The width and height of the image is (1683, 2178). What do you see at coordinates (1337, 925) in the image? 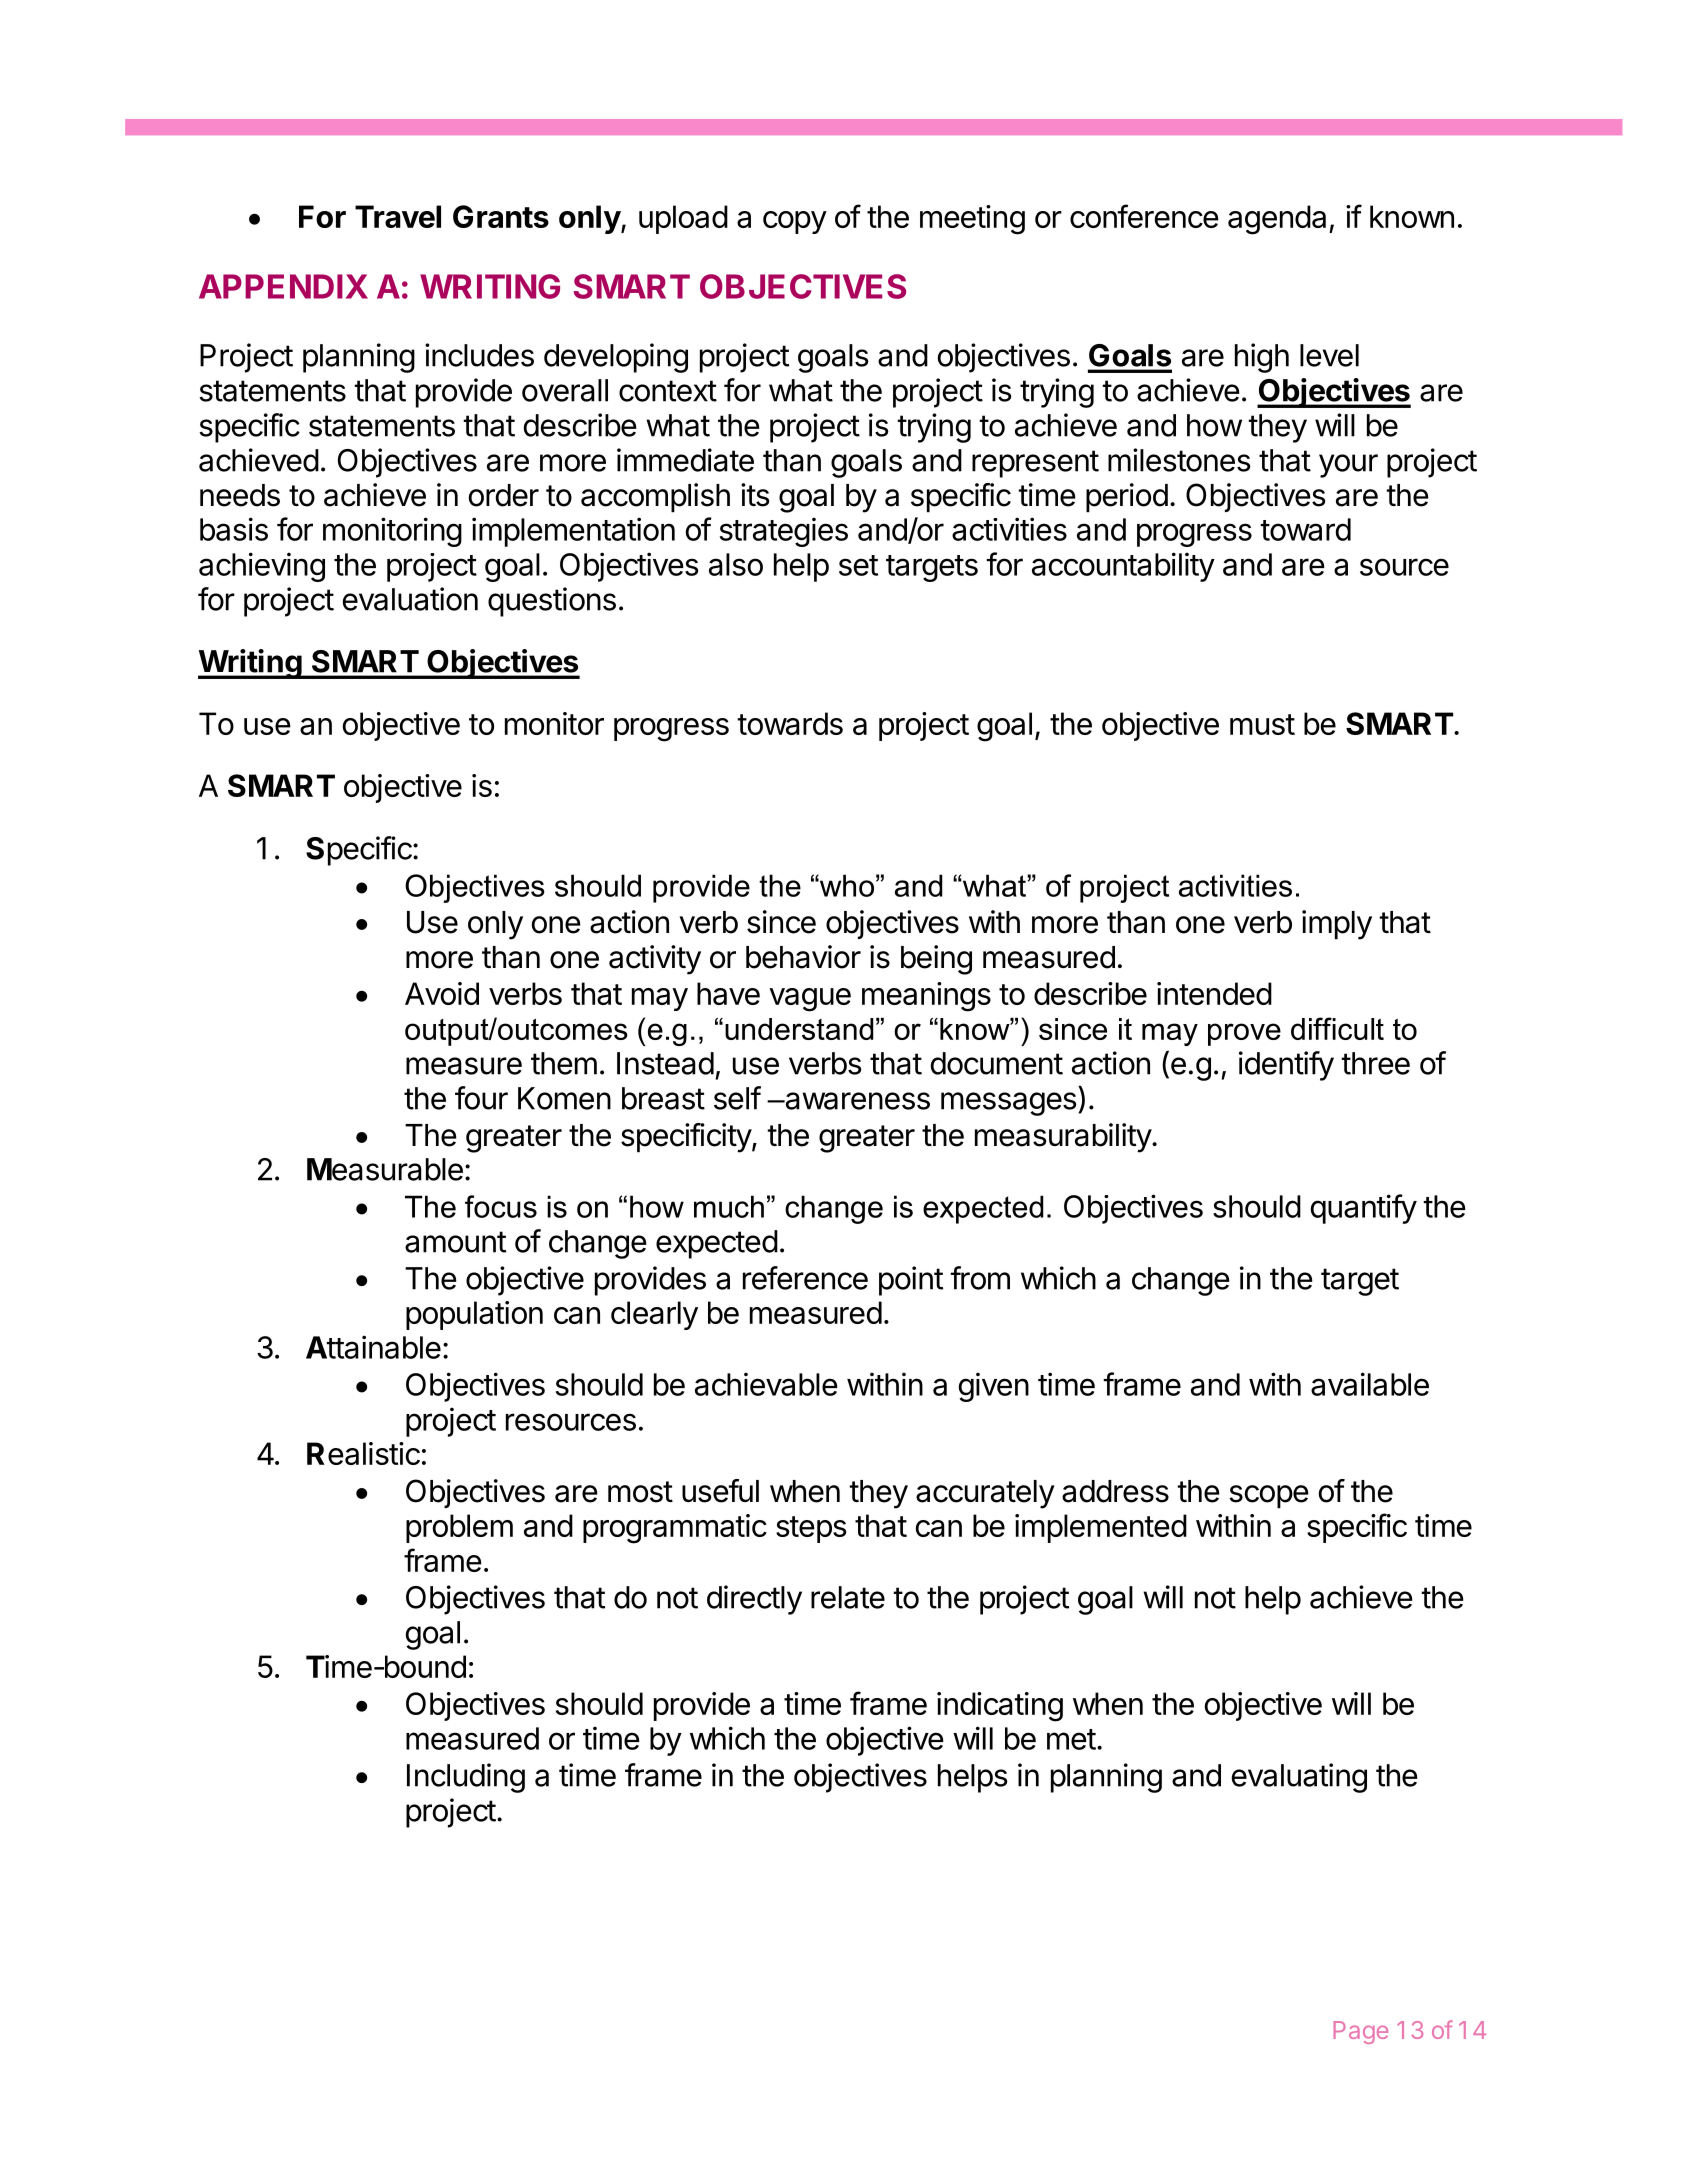
I see `imply` at bounding box center [1337, 925].
